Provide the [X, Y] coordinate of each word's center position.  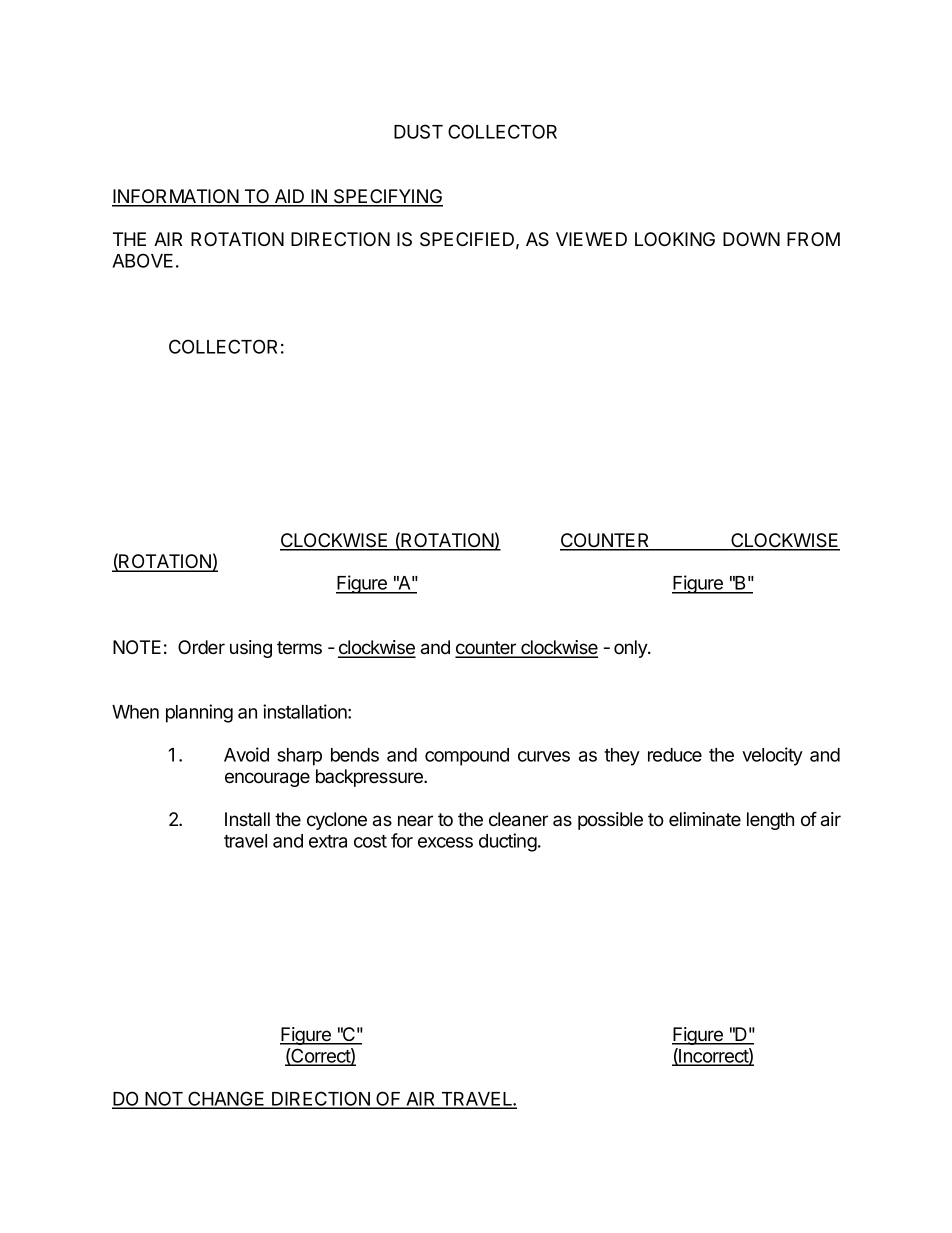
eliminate [705, 819]
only [631, 649]
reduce [675, 755]
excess [445, 842]
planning [199, 713]
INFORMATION [176, 197]
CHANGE [226, 1099]
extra [328, 841]
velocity [772, 756]
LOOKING [675, 239]
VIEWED [591, 239]
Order [201, 647]
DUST [418, 131]
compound [467, 757]
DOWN [751, 239]
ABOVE [142, 260]
